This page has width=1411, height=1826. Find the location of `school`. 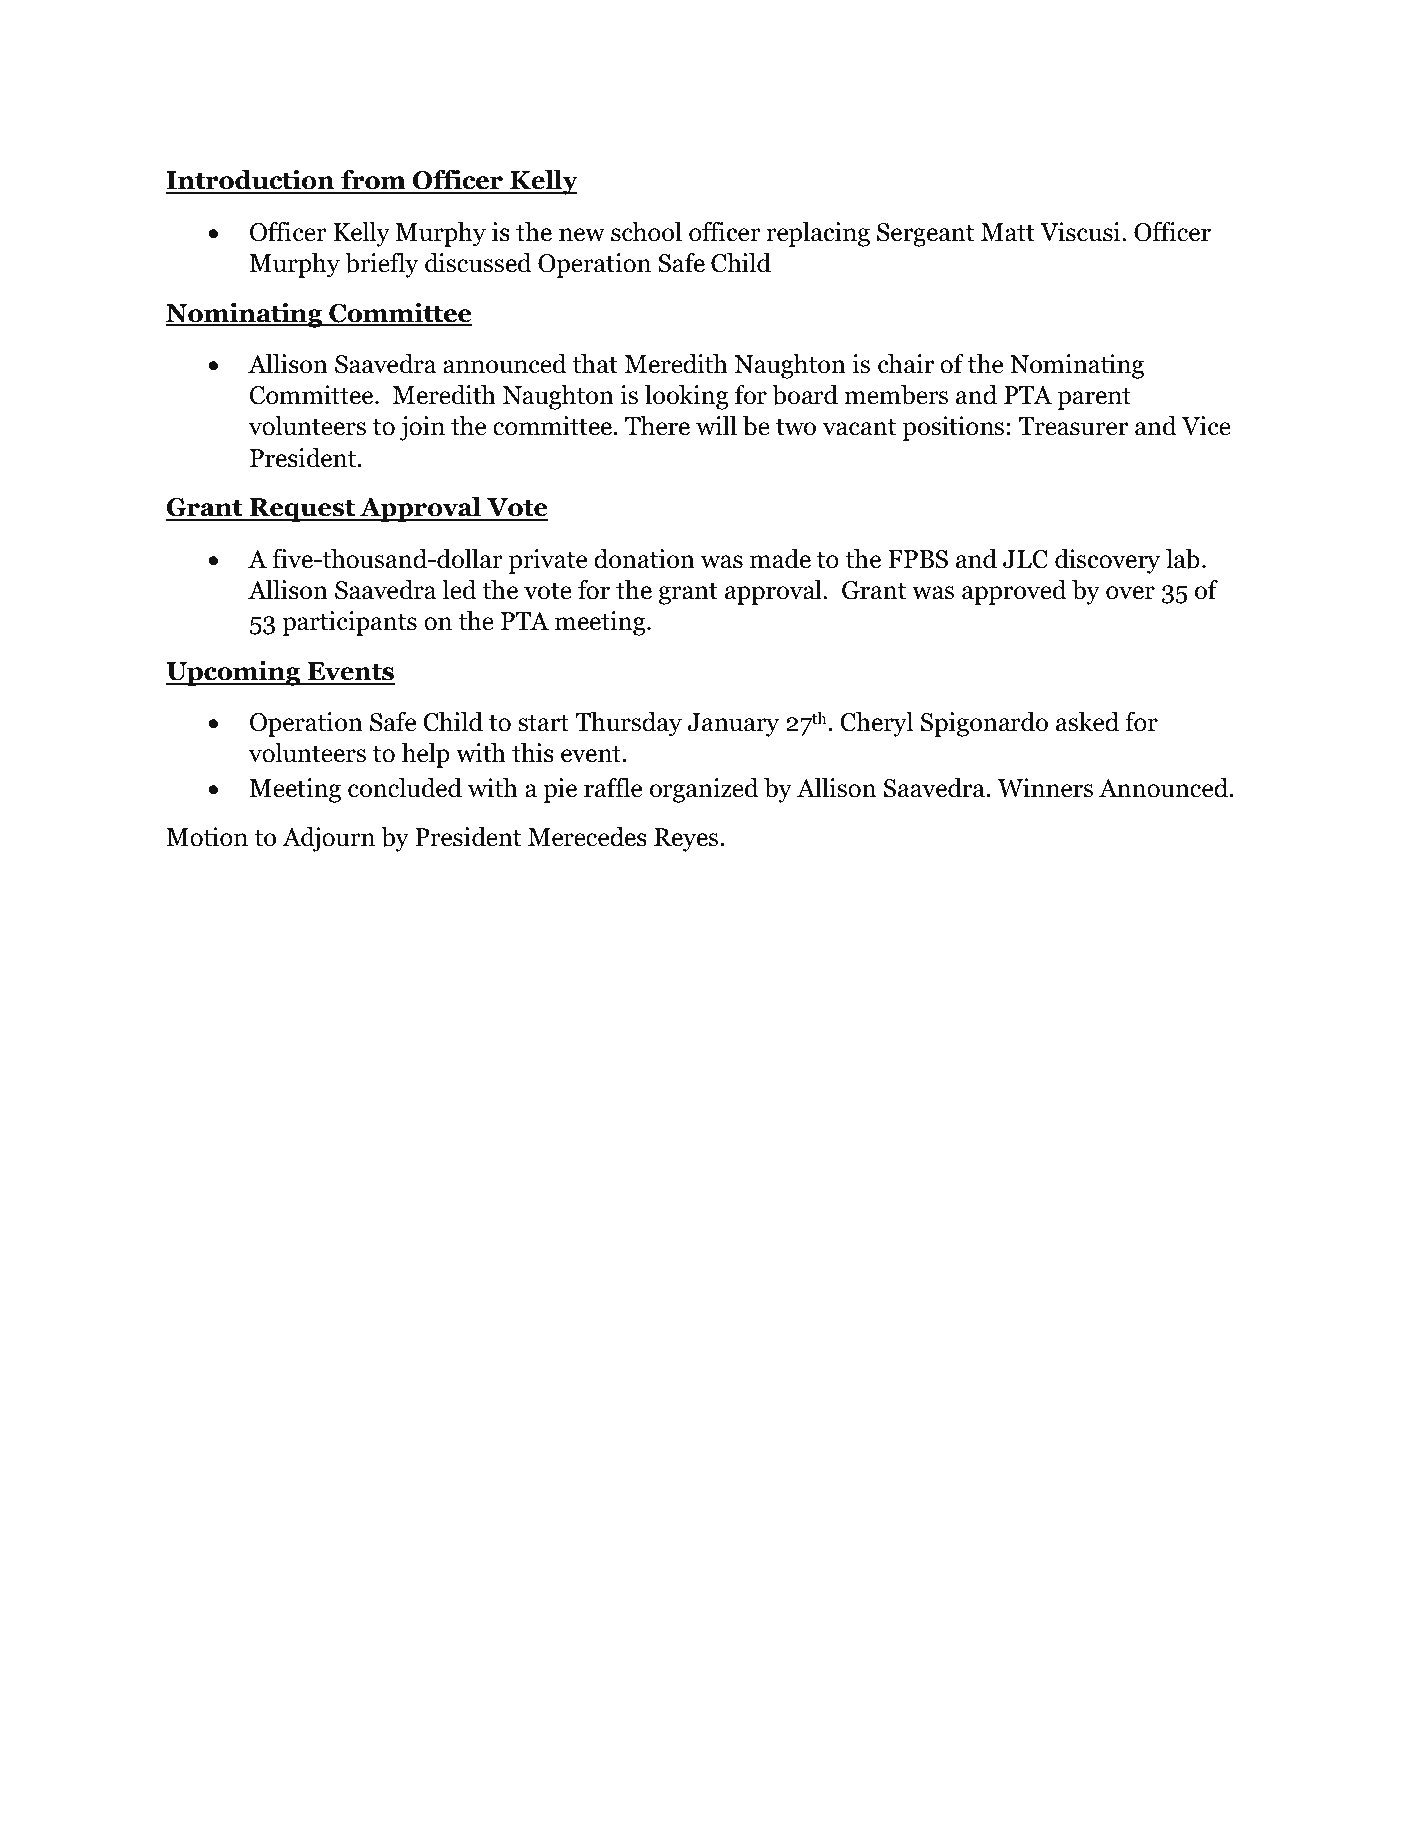

school is located at coordinates (646, 231).
